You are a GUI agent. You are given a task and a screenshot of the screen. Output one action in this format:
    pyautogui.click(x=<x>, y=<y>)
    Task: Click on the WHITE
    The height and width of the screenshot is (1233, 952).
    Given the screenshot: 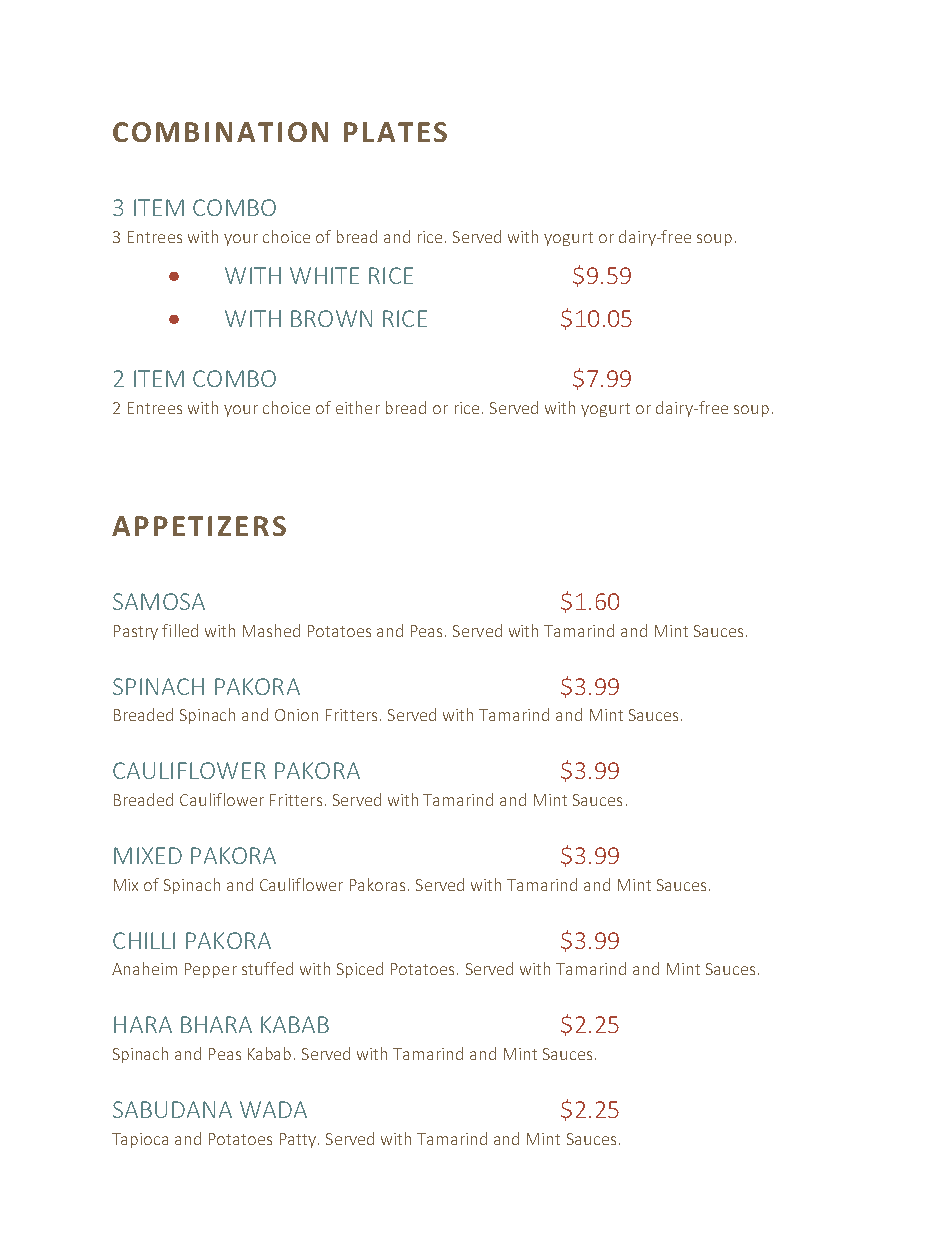 What is the action you would take?
    pyautogui.click(x=324, y=275)
